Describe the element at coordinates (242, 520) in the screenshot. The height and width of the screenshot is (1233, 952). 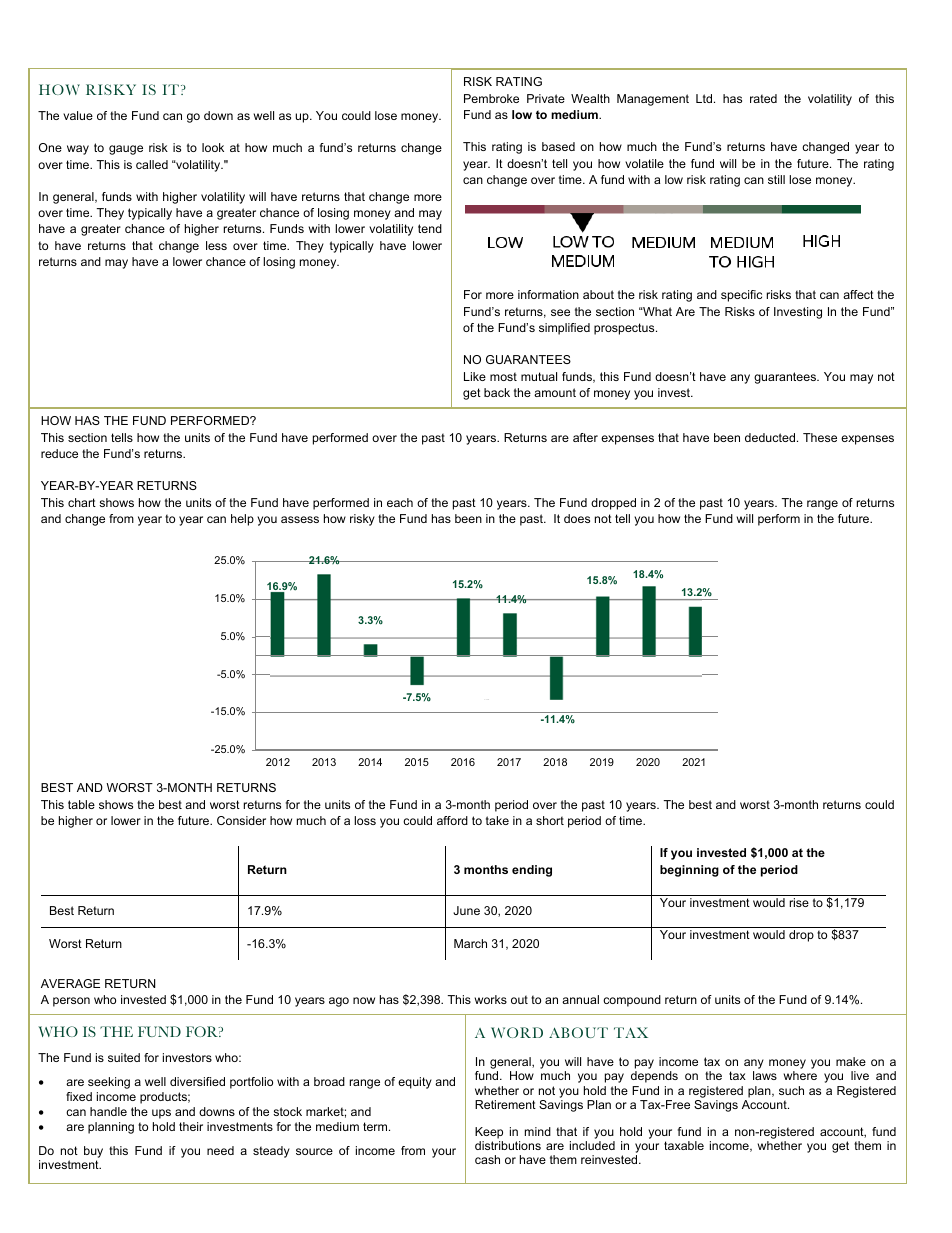
I see `help` at that location.
